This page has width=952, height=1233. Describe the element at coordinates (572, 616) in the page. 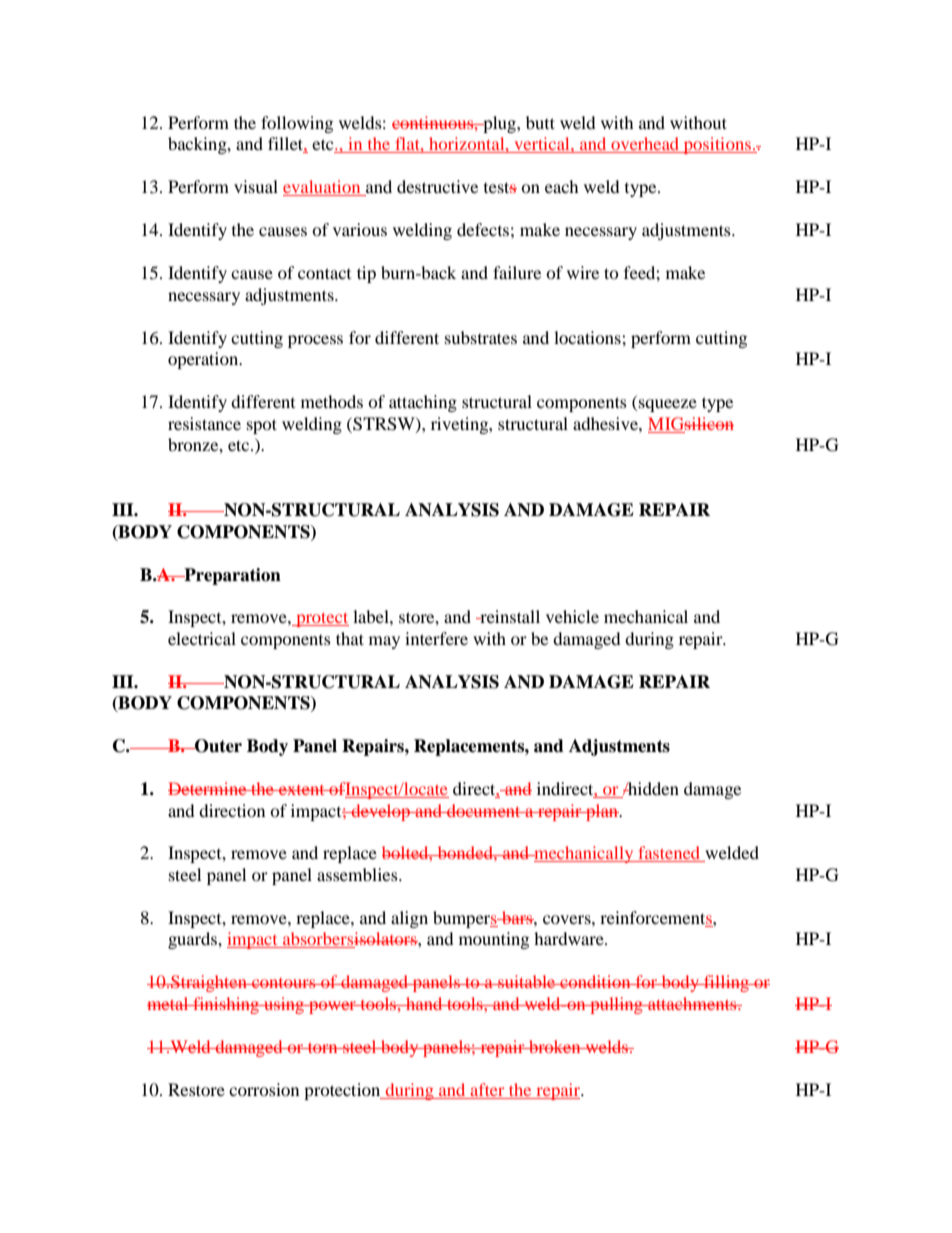

I see `vehicle` at that location.
